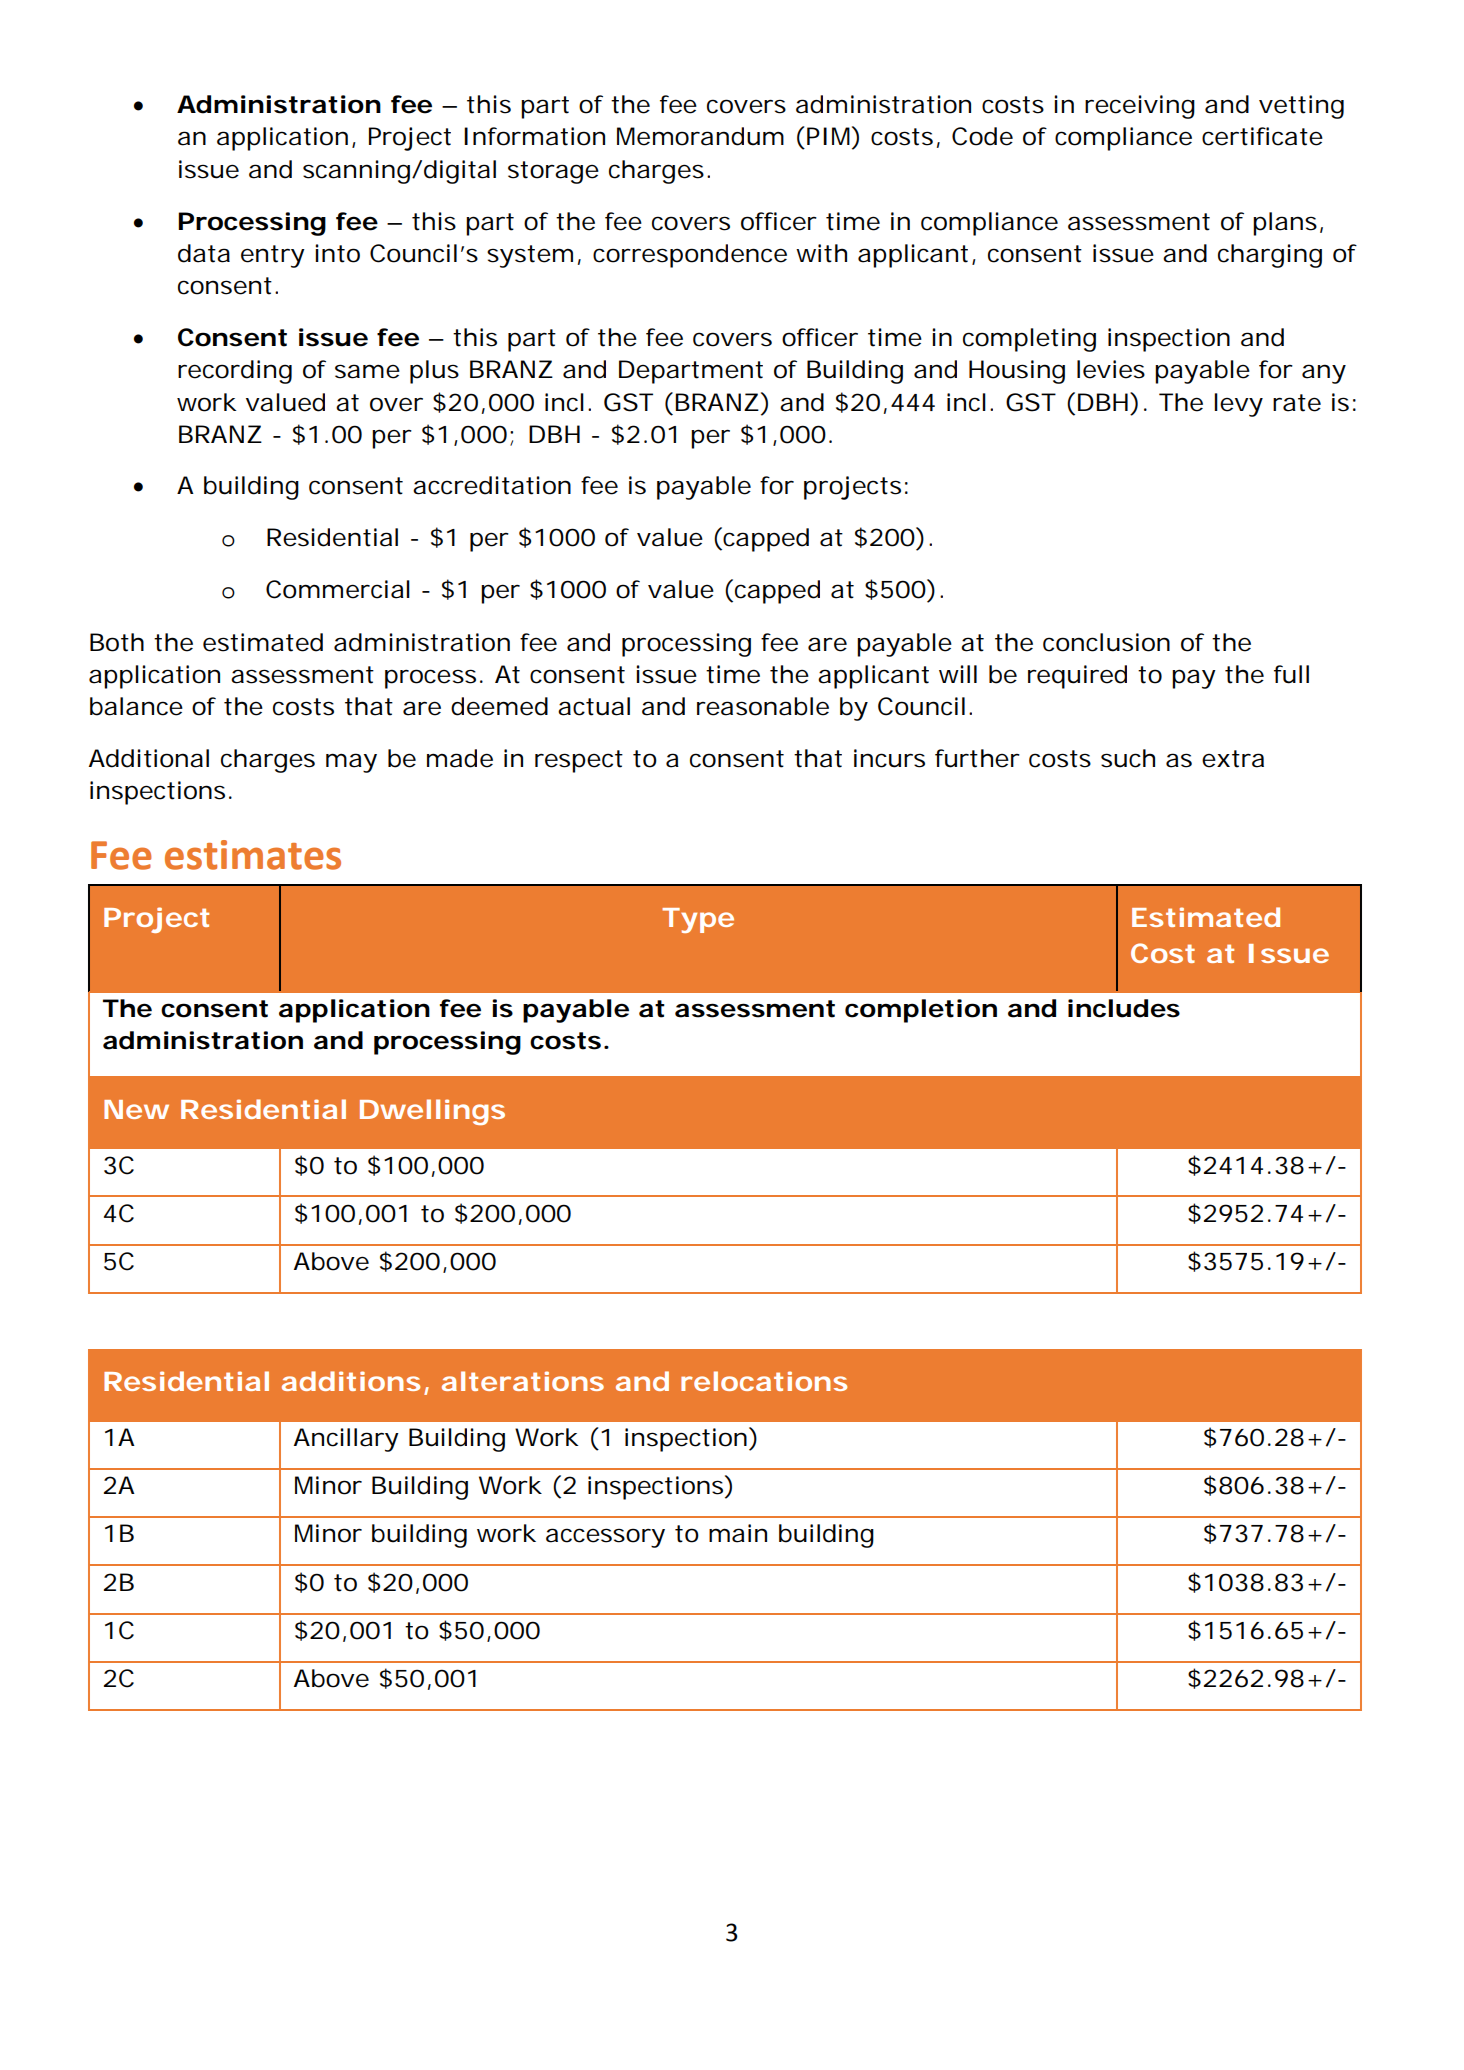 Image resolution: width=1464 pixels, height=2070 pixels. Describe the element at coordinates (338, 589) in the image. I see `Commercial` at that location.
